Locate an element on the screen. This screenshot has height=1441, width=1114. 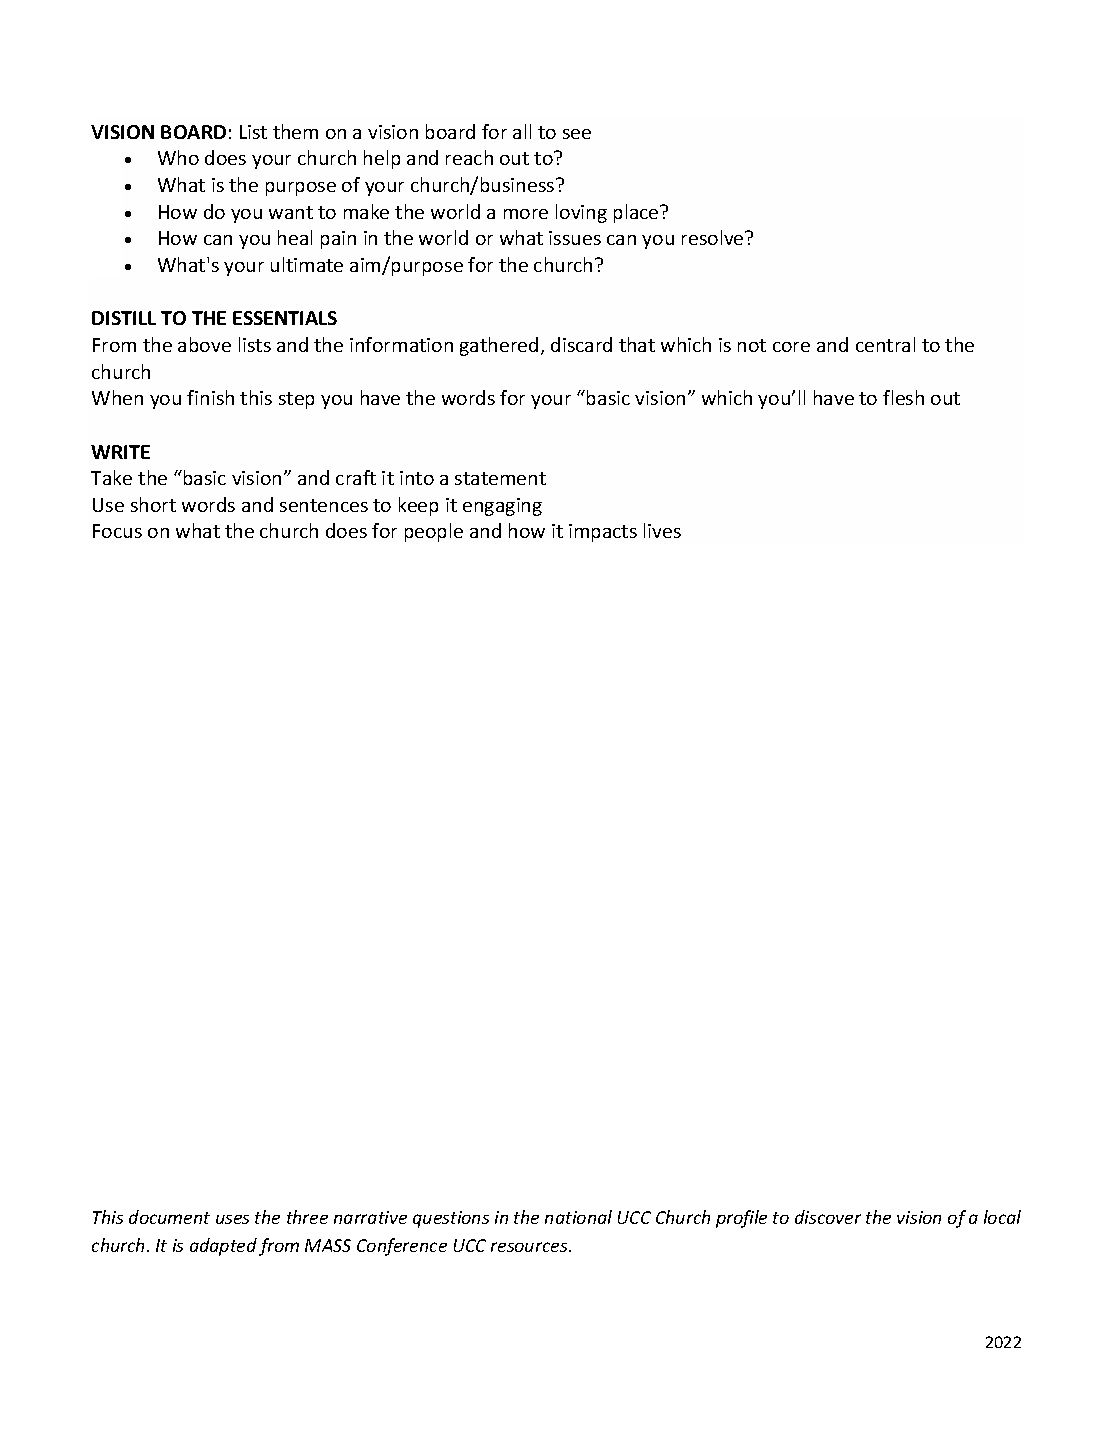
Who is located at coordinates (178, 157).
